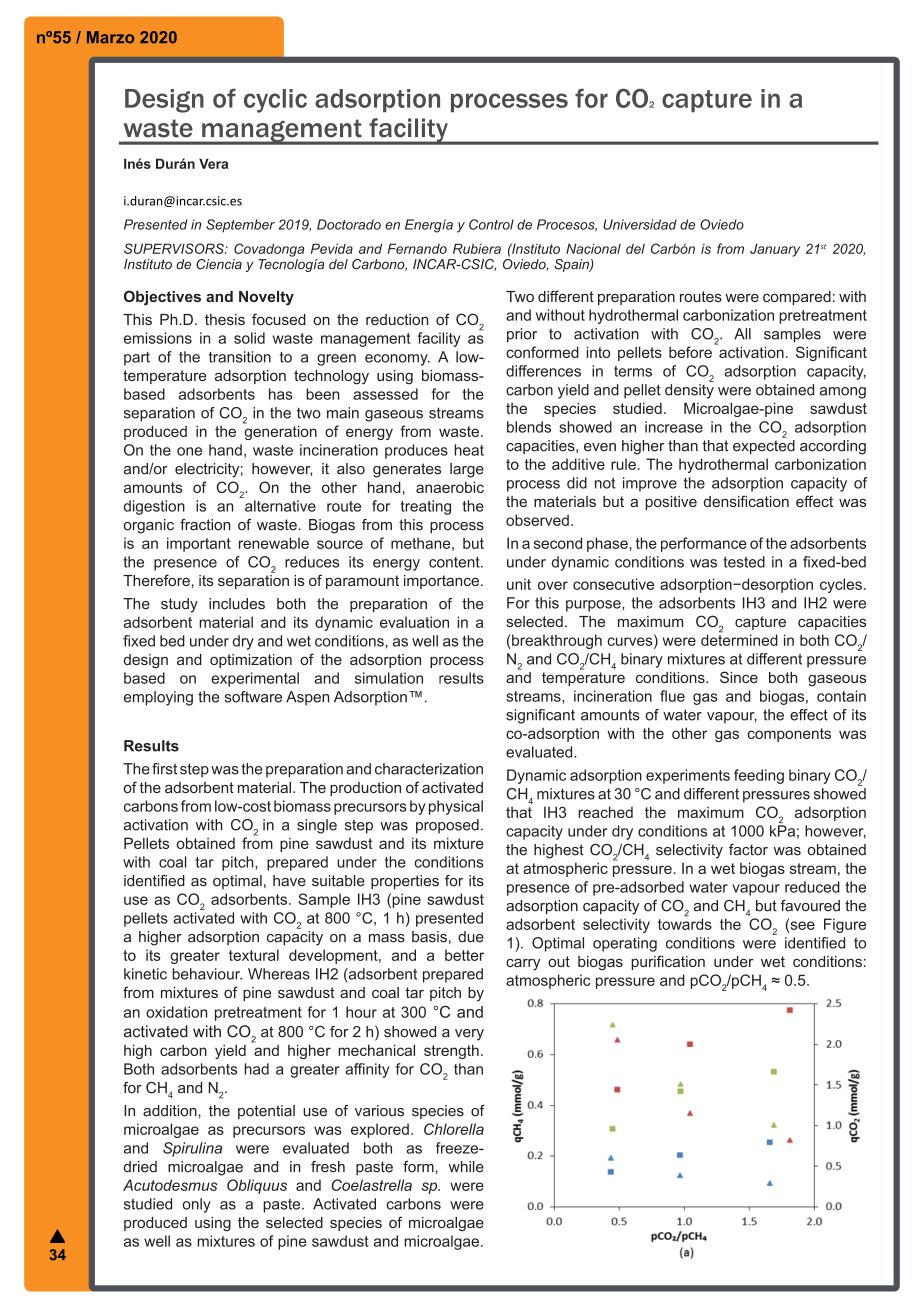 Image resolution: width=924 pixels, height=1308 pixels. Describe the element at coordinates (764, 447) in the page. I see `expected` at that location.
